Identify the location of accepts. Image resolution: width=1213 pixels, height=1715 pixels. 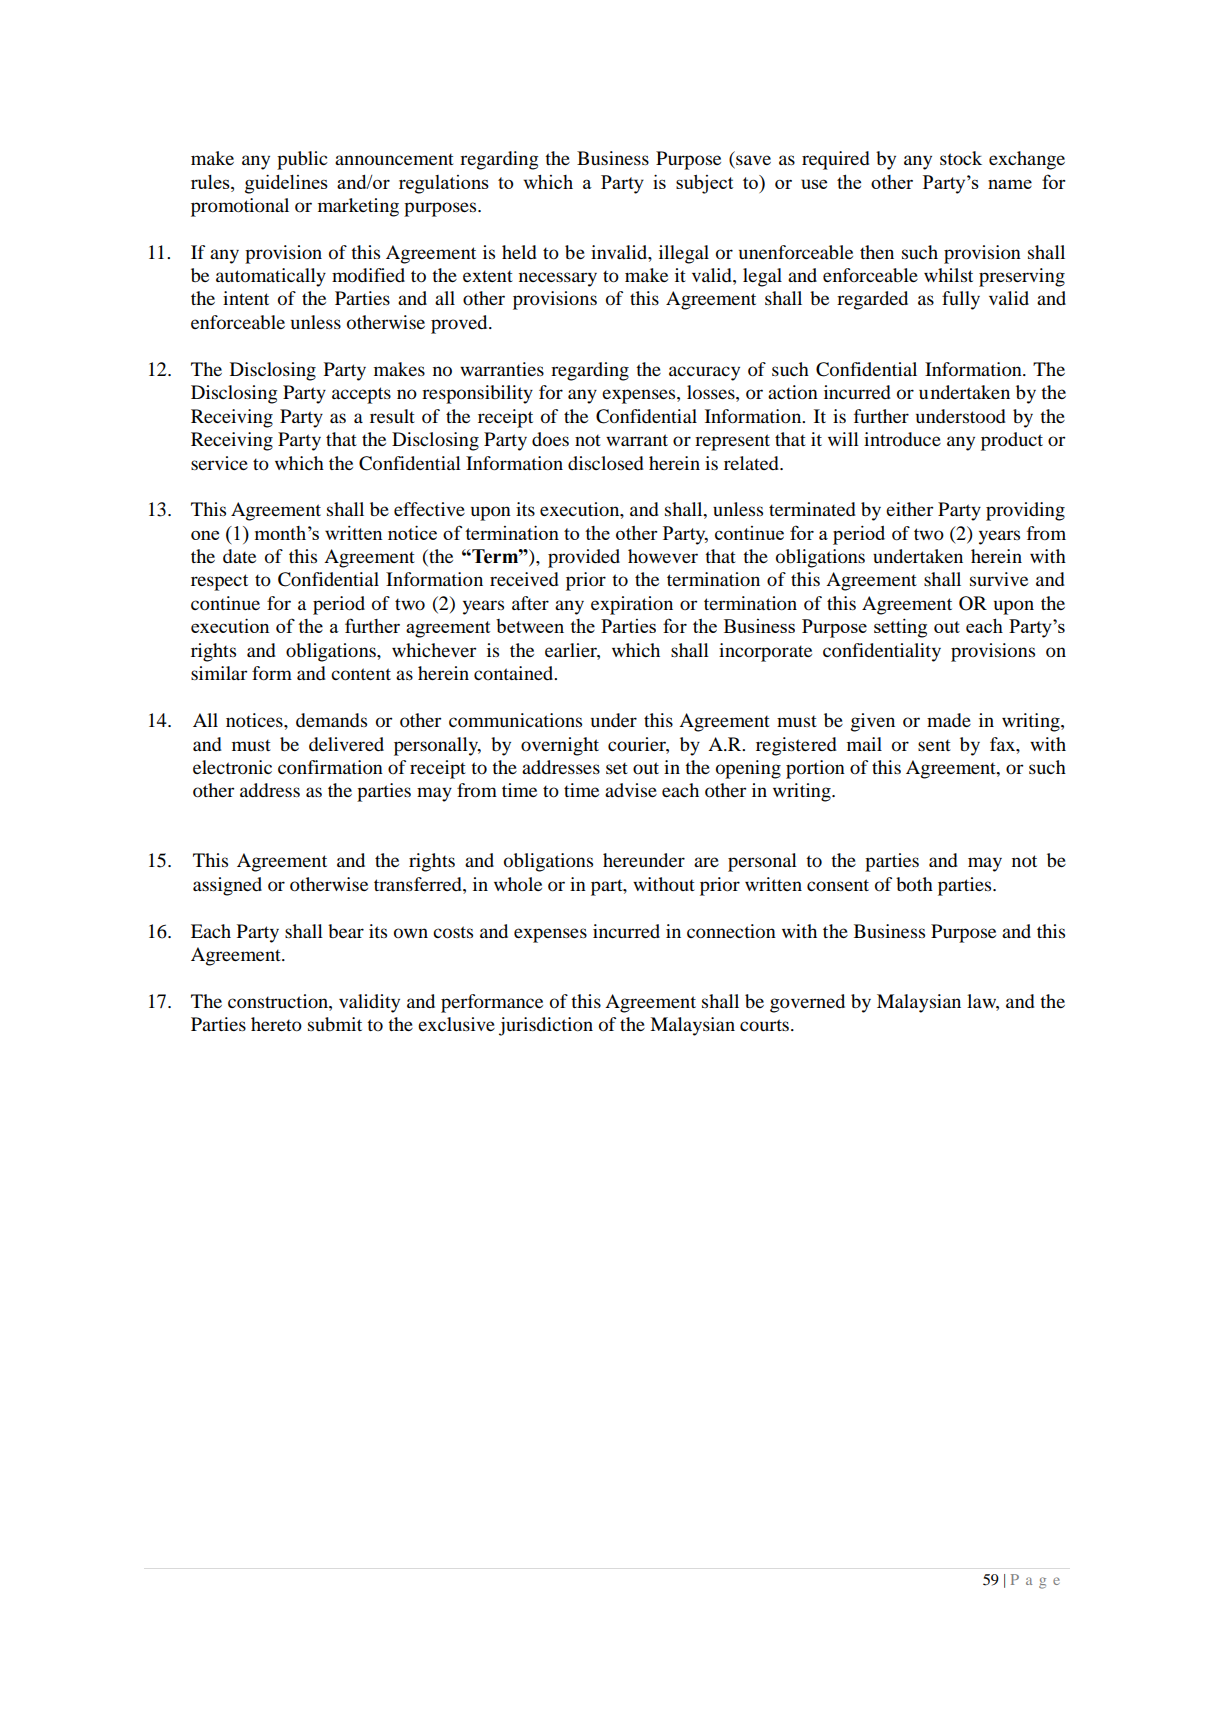
(361, 395).
